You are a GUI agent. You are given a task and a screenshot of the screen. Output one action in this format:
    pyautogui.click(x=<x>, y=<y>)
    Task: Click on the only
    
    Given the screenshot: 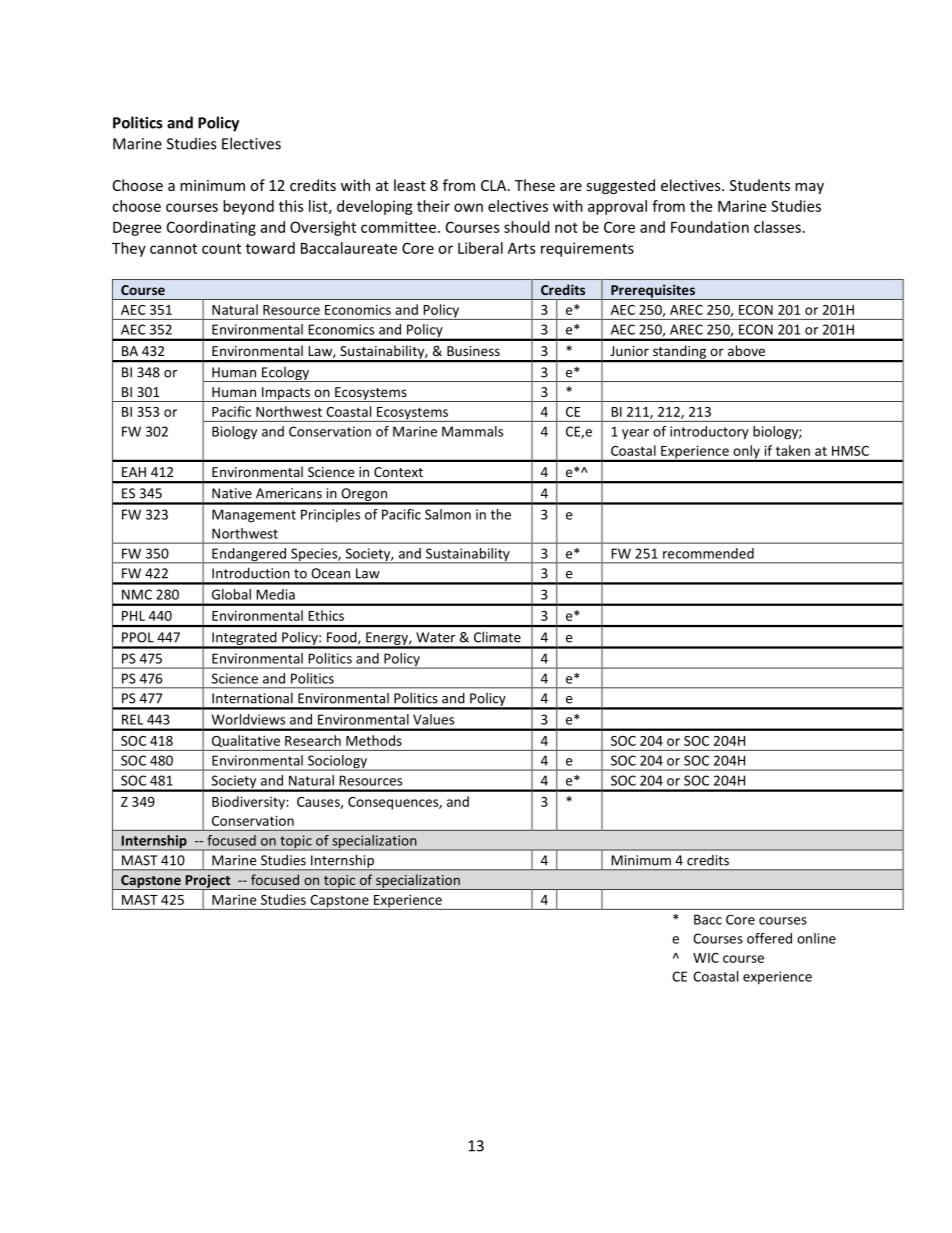 What is the action you would take?
    pyautogui.click(x=746, y=453)
